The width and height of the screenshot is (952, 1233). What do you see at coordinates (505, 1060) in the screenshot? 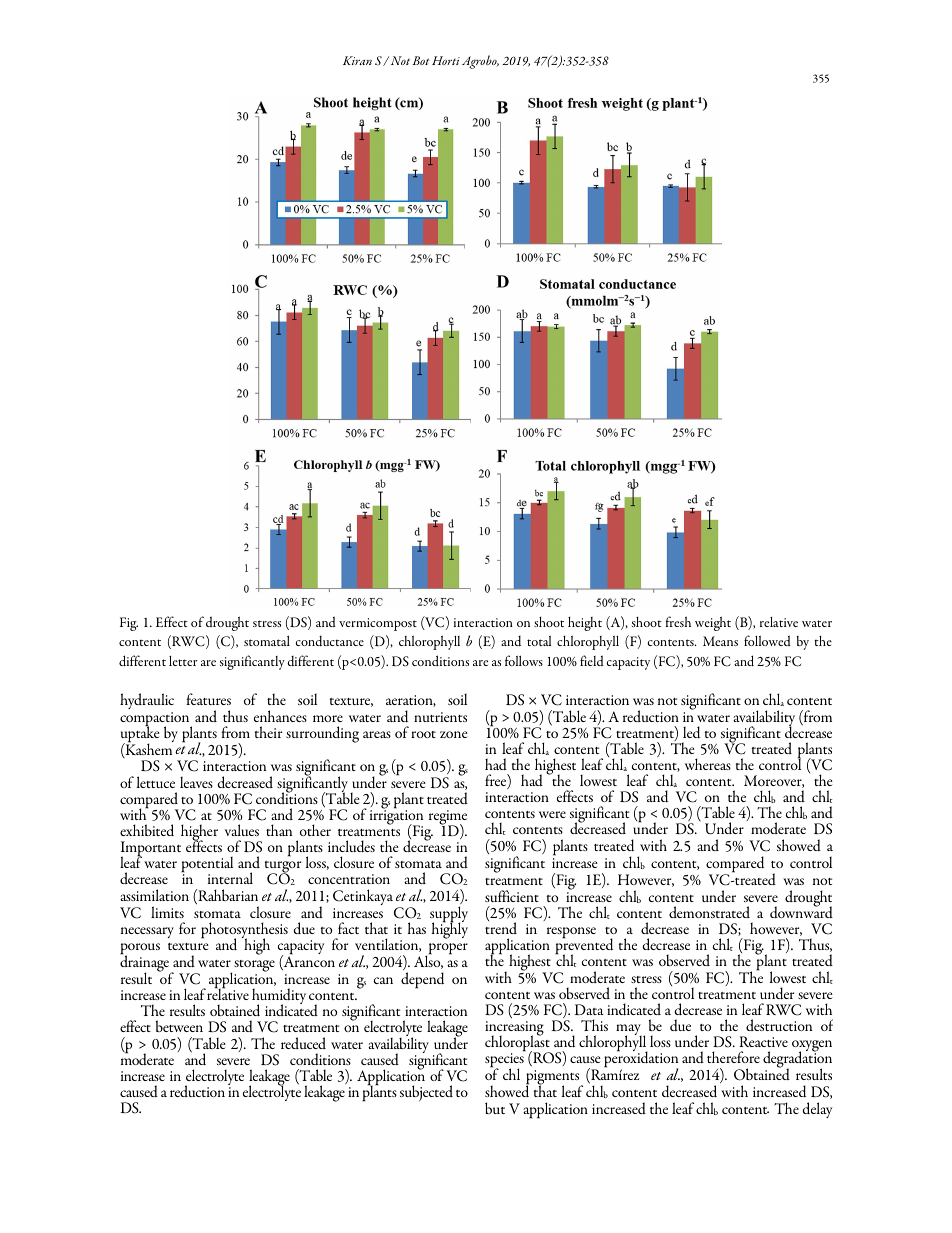
I see `species` at bounding box center [505, 1060].
